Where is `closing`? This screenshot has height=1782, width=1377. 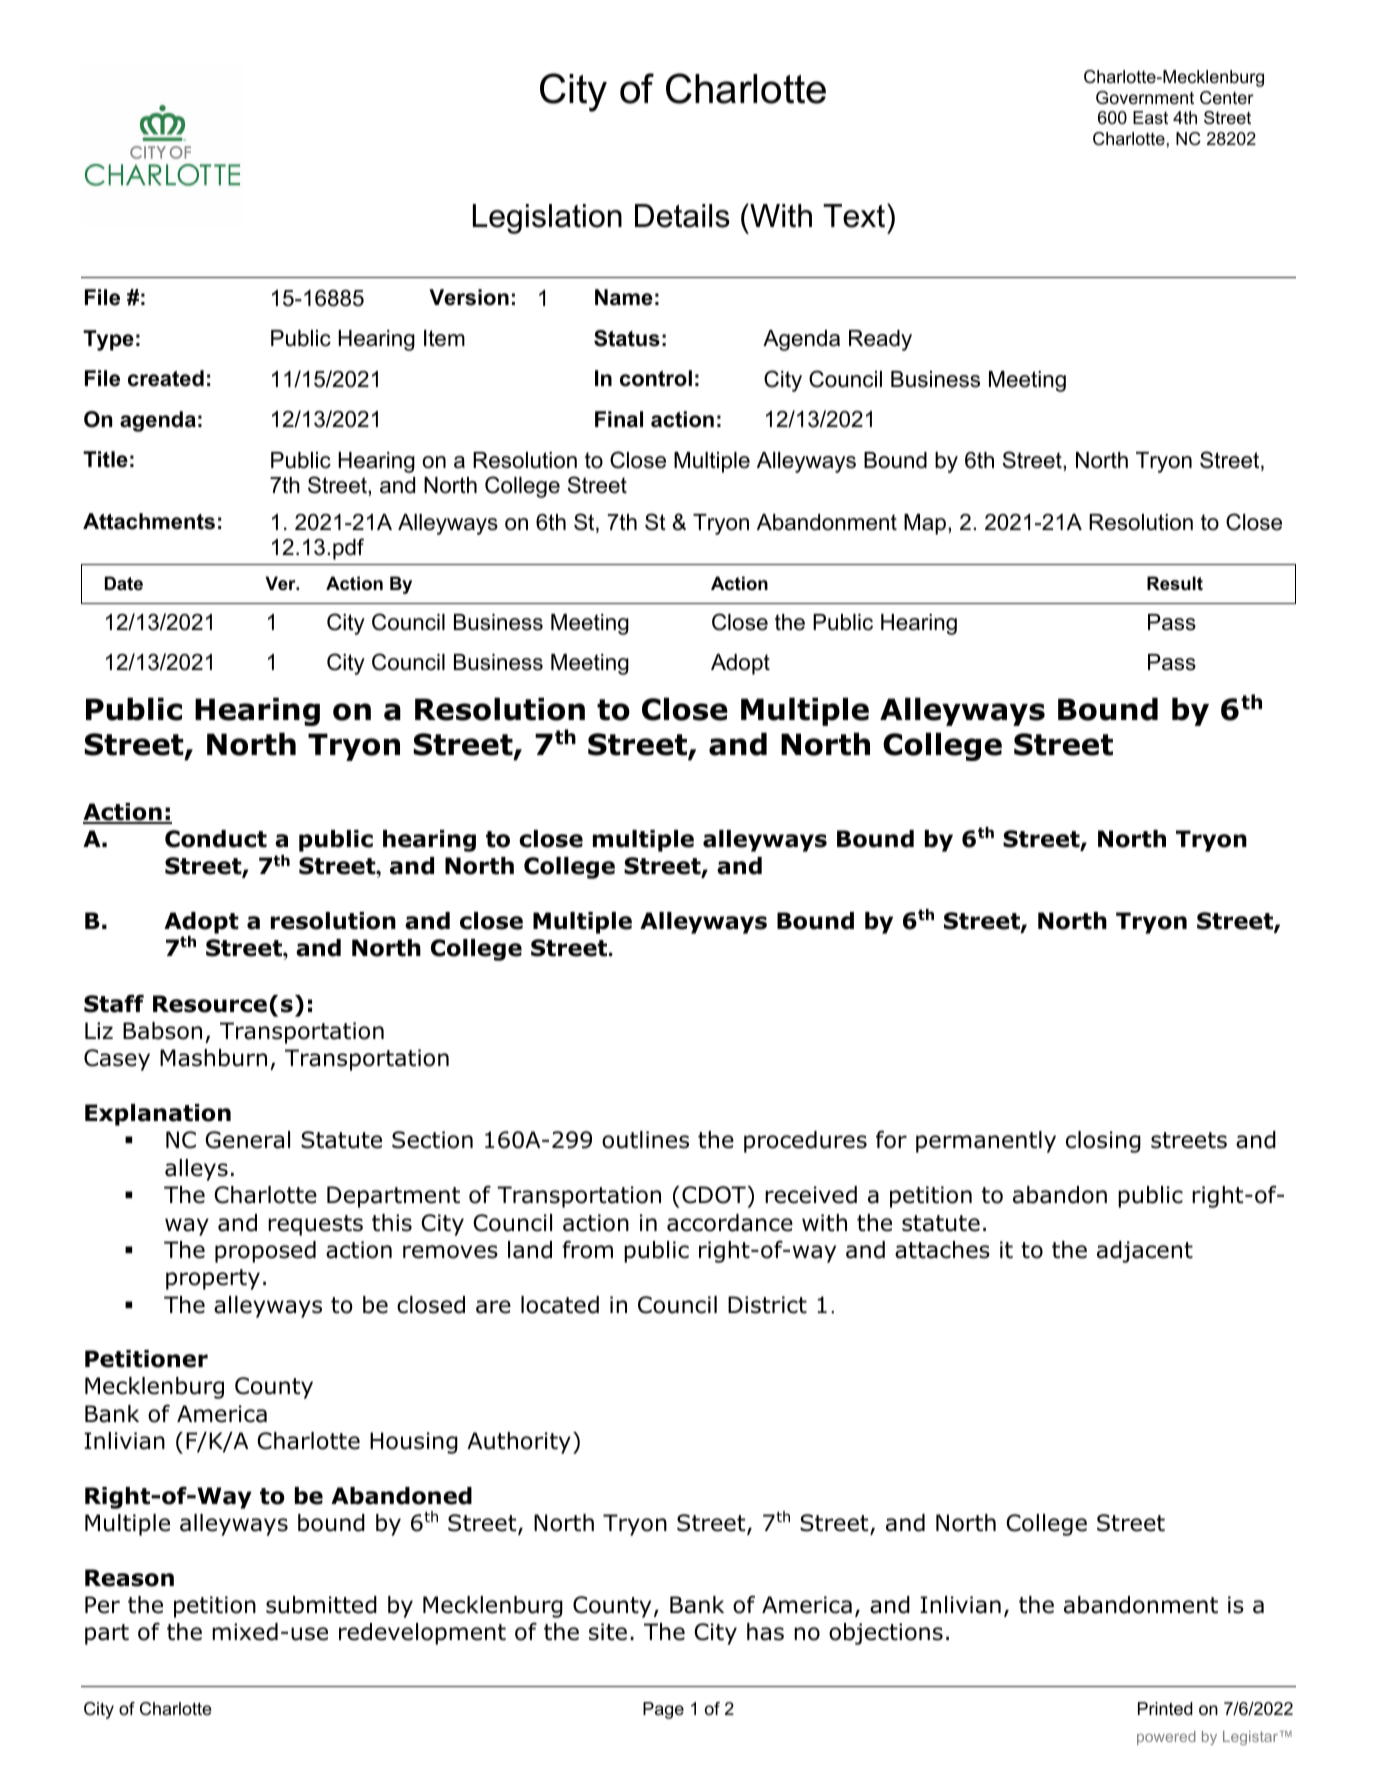 closing is located at coordinates (1103, 1142).
